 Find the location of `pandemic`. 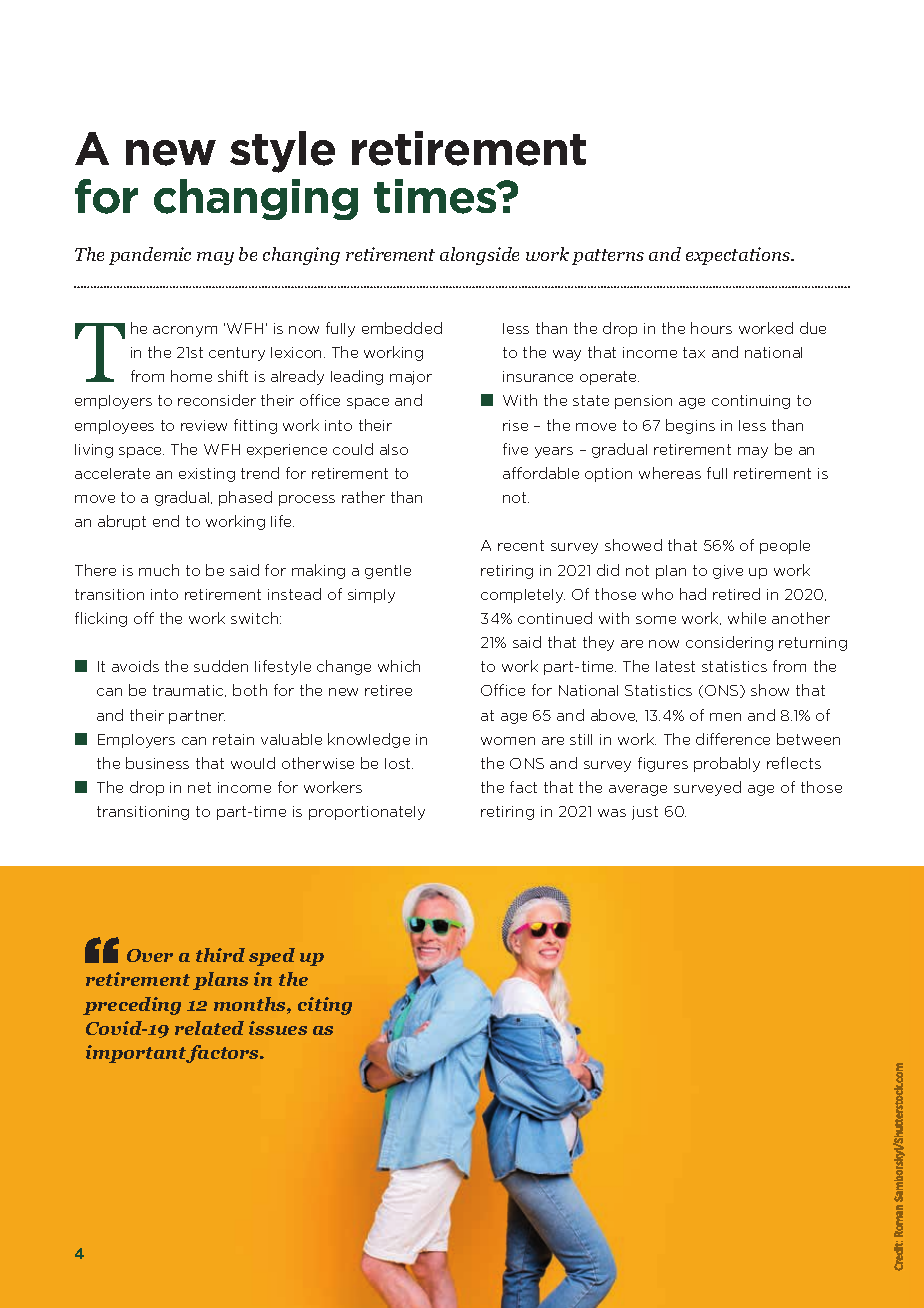

pandemic is located at coordinates (150, 256).
